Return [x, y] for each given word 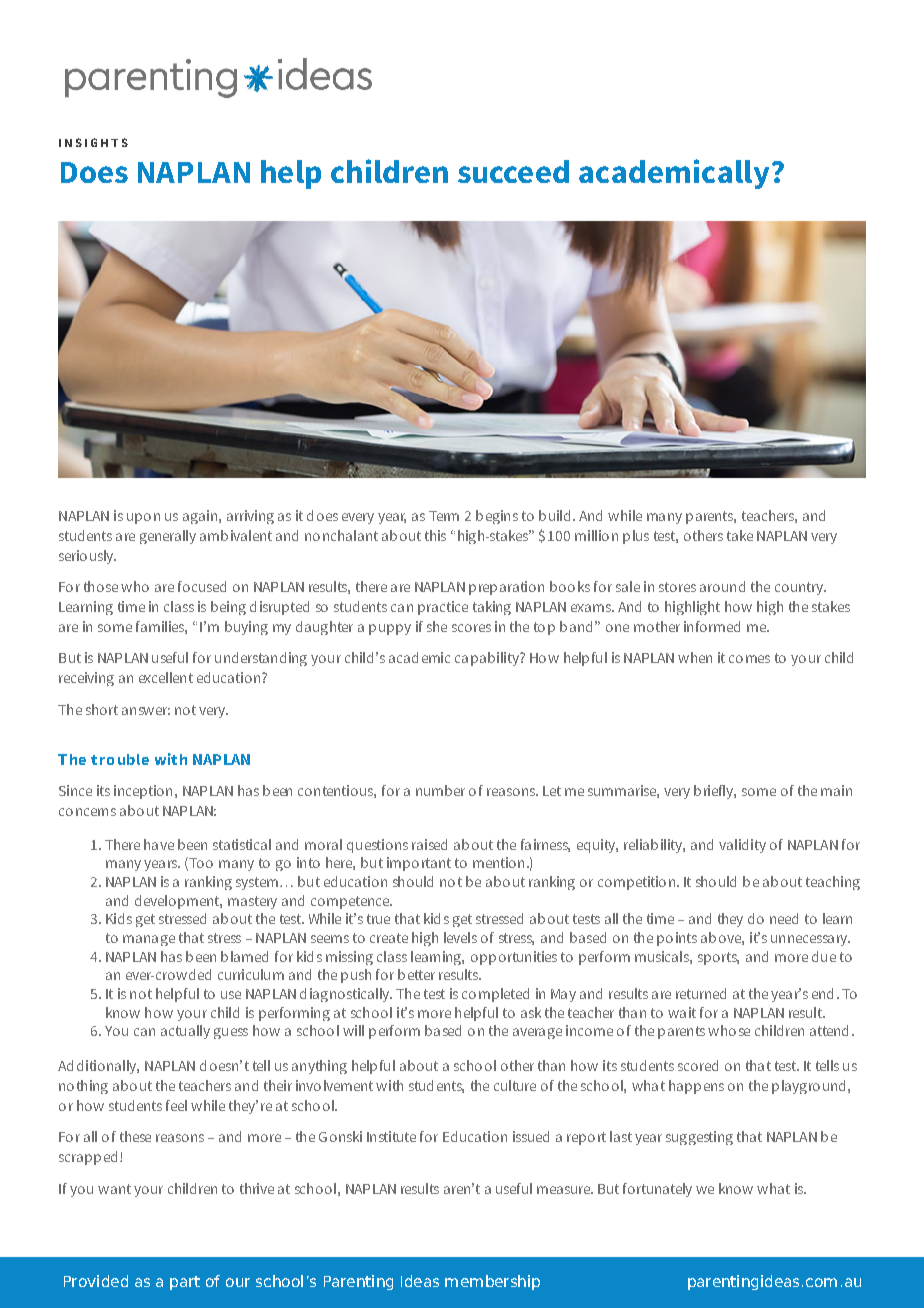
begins [497, 517]
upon [143, 518]
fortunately [657, 1190]
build [554, 515]
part [185, 1283]
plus [636, 537]
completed [495, 995]
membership [492, 1282]
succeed [513, 171]
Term [444, 516]
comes [749, 659]
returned [701, 993]
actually [185, 1032]
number [440, 790]
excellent [166, 677]
